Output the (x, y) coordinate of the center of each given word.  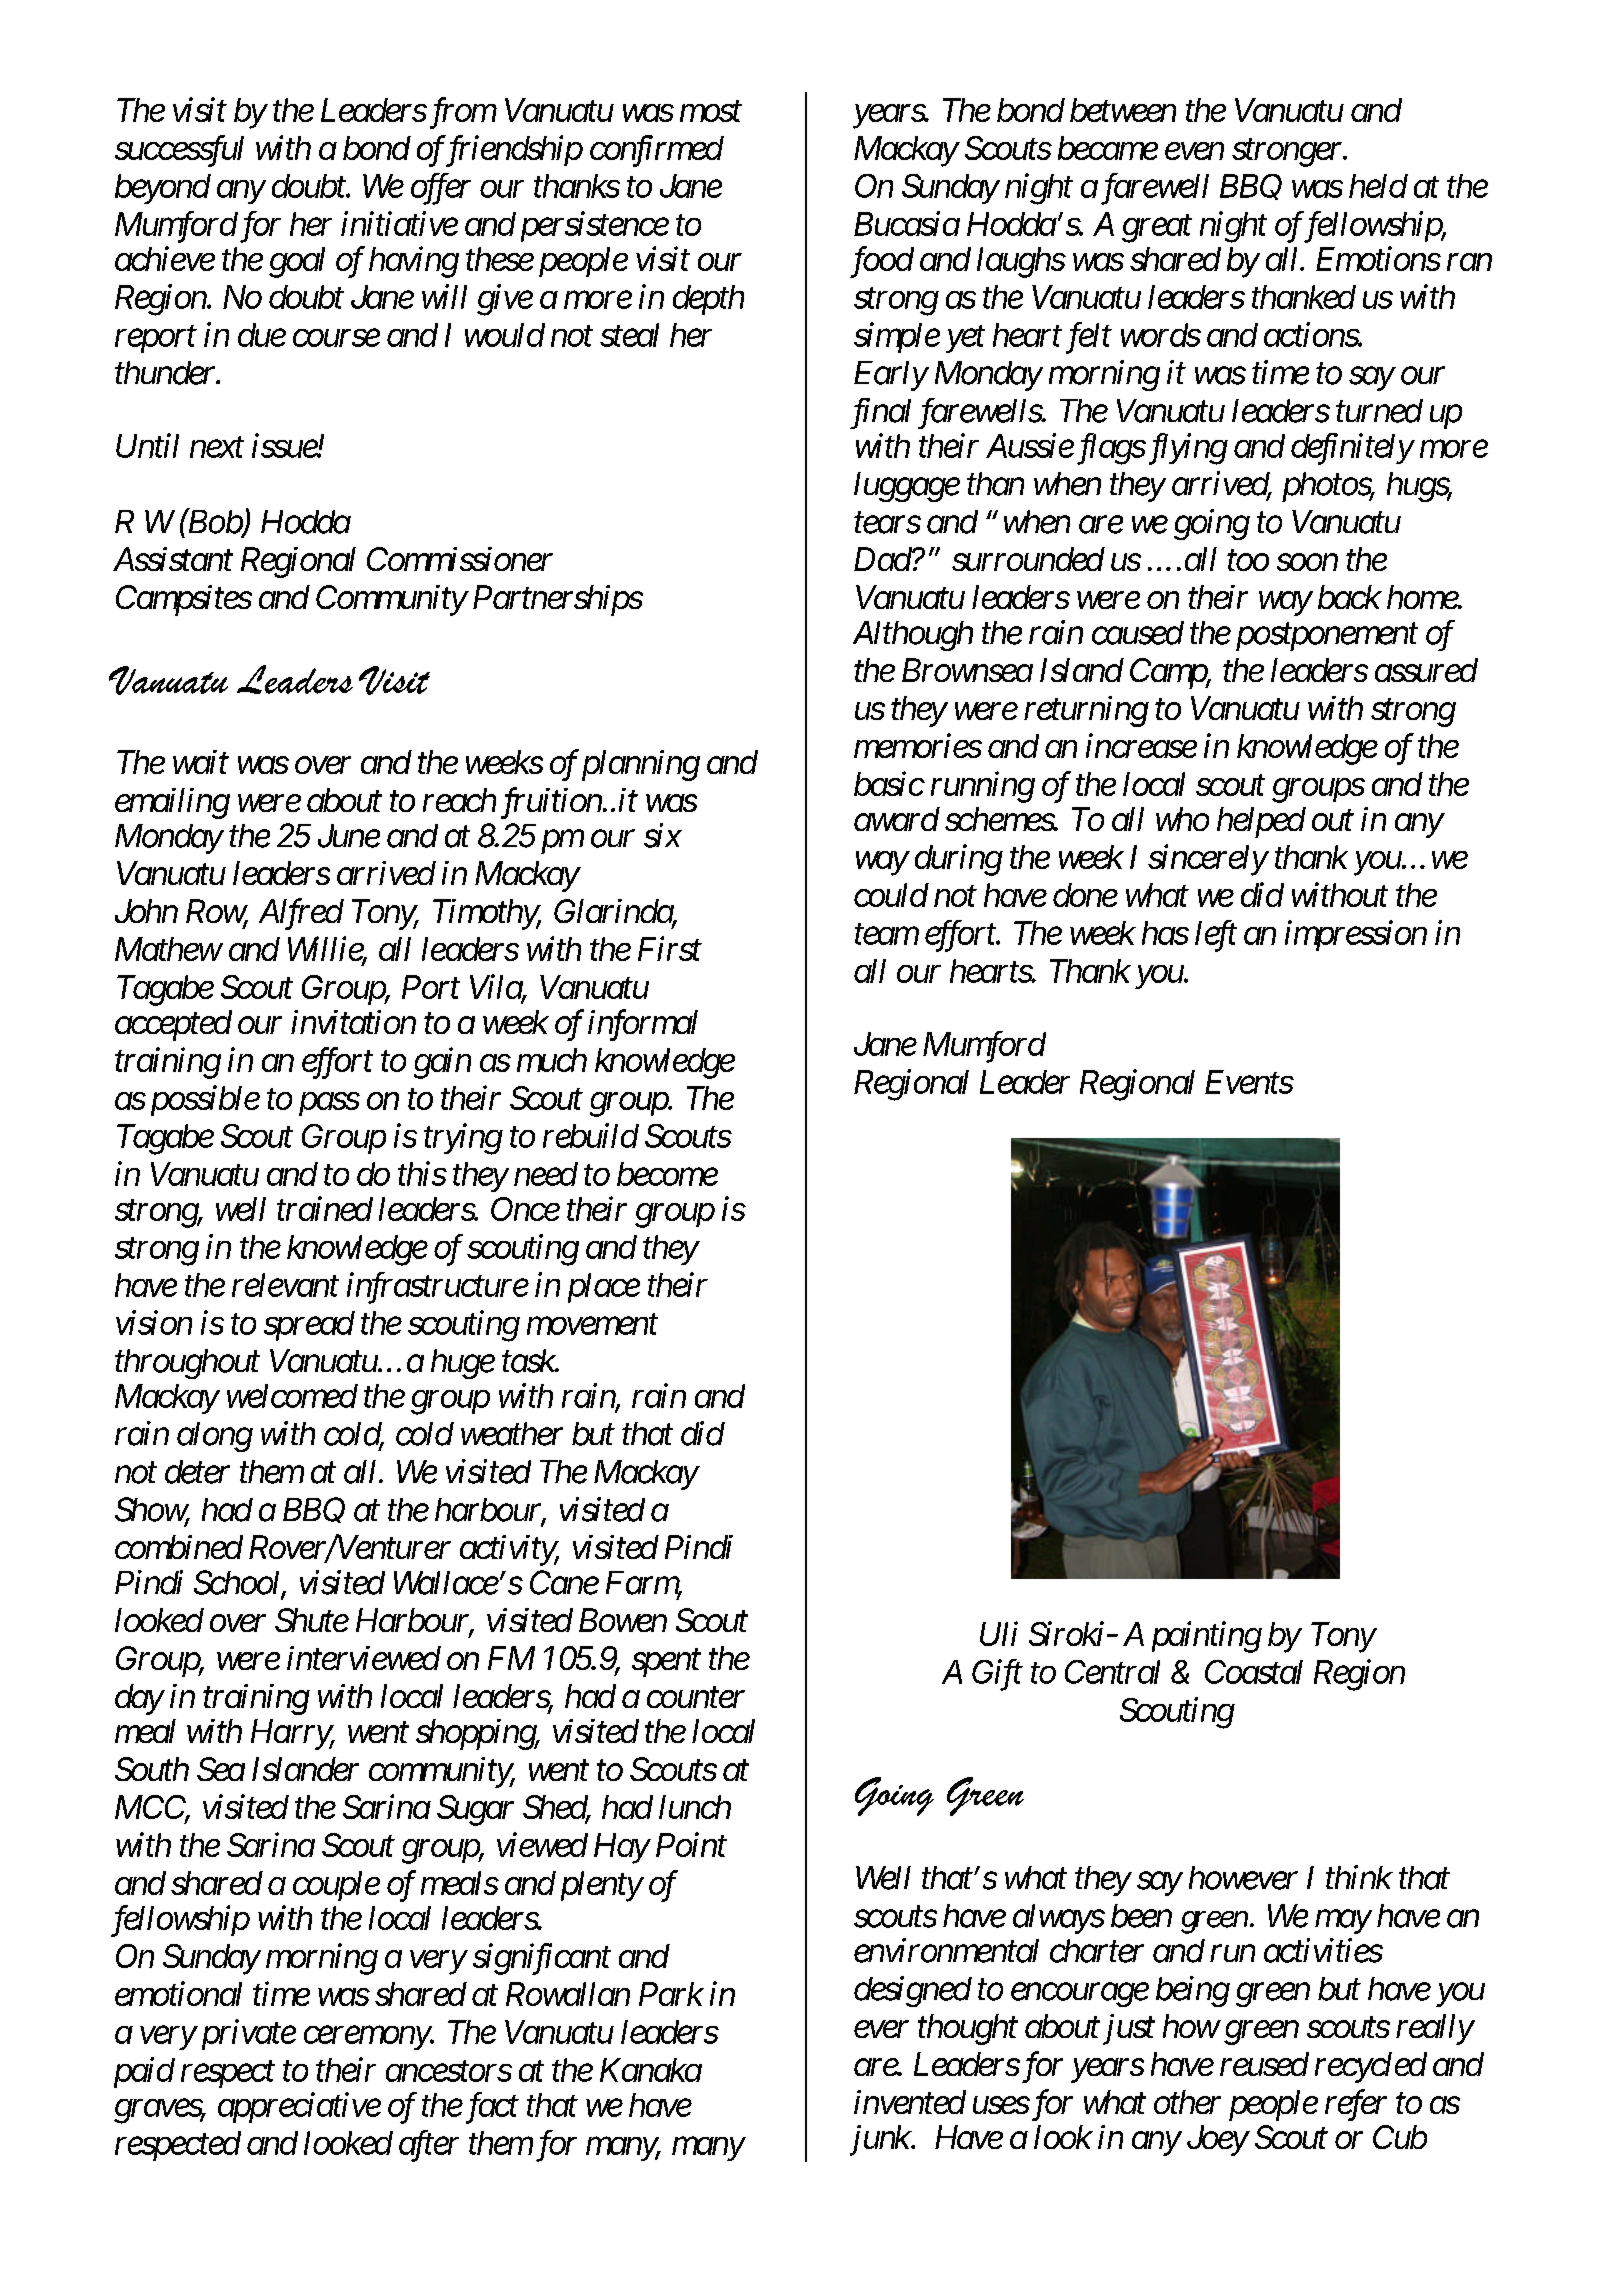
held (1378, 186)
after (429, 2146)
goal (297, 262)
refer (1356, 2105)
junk (880, 2140)
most (711, 112)
